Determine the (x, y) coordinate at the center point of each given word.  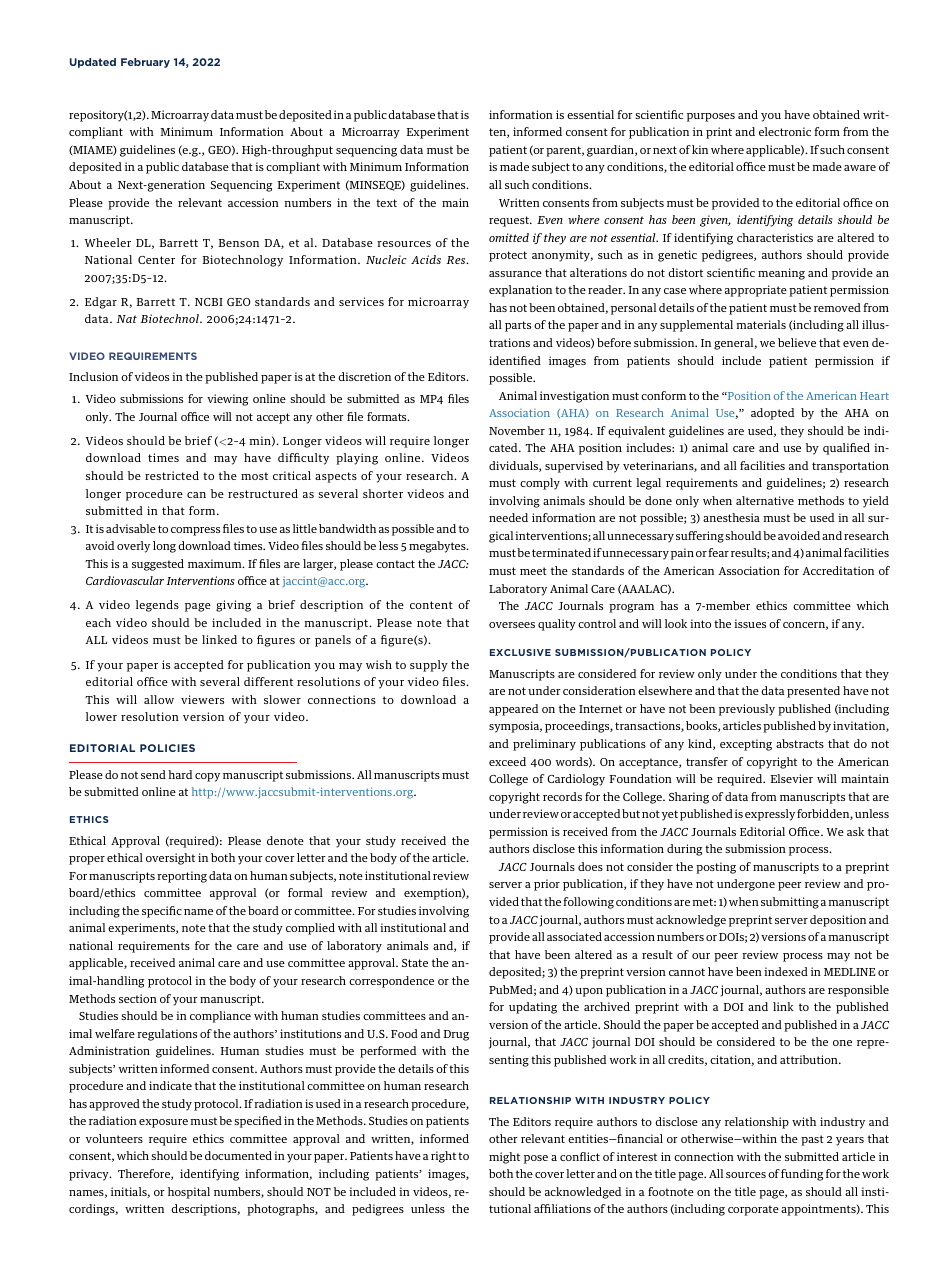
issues (750, 623)
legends (157, 606)
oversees (512, 625)
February (145, 63)
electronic (785, 131)
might (504, 1158)
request (510, 221)
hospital (189, 1193)
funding (802, 1175)
